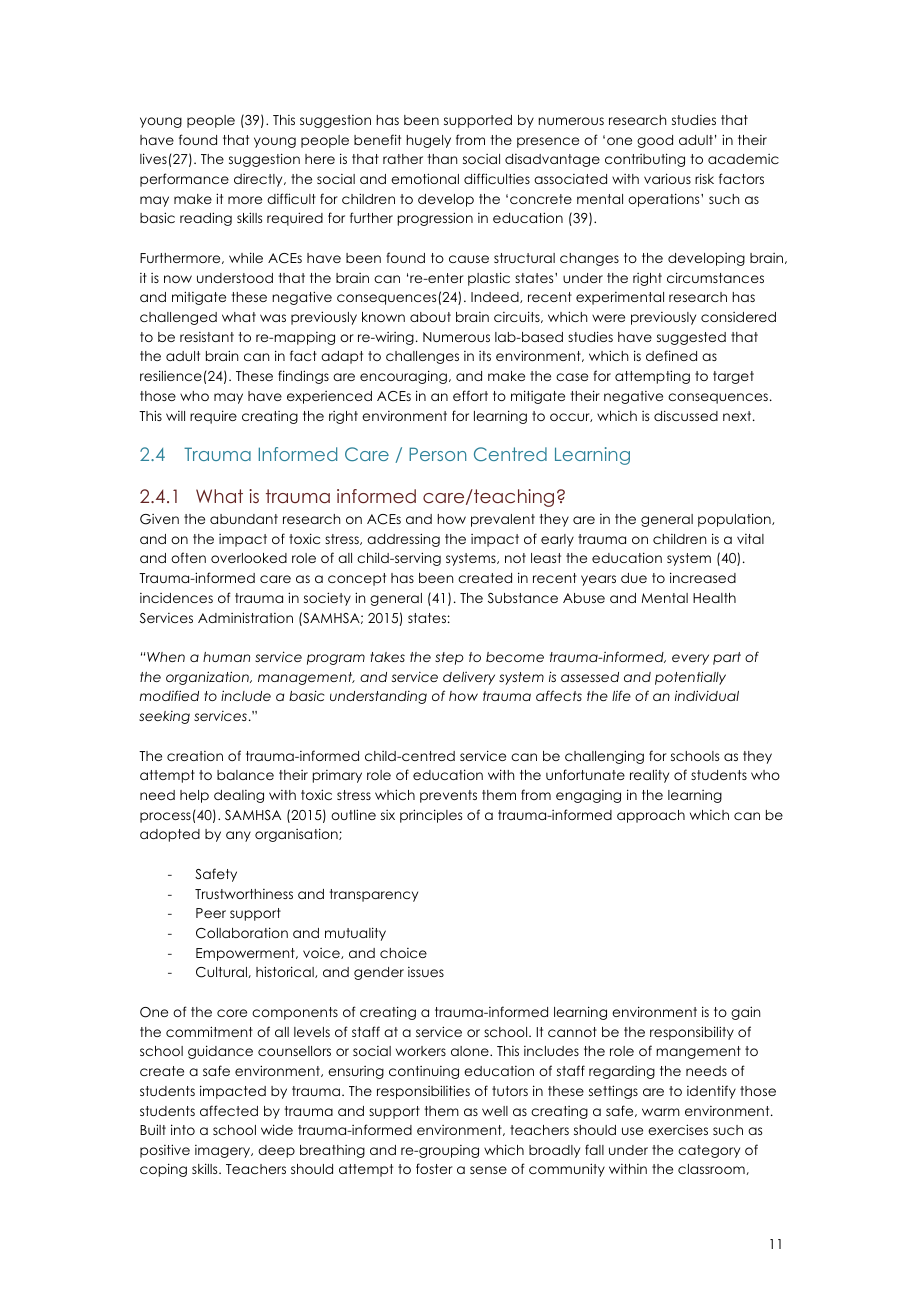 The height and width of the screenshot is (1308, 924). I want to click on various, so click(667, 178).
